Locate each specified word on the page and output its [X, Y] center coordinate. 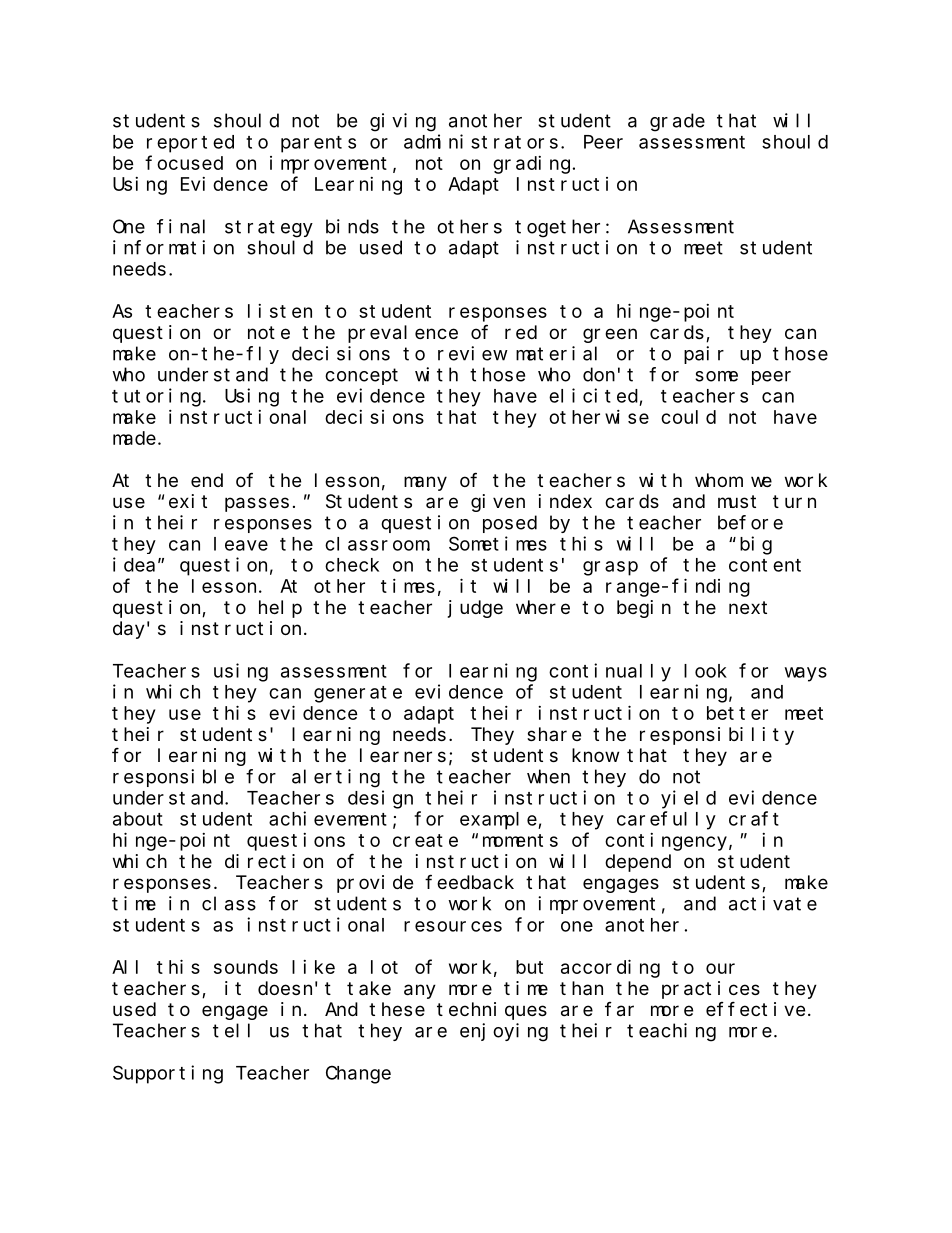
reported [190, 144]
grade [677, 122]
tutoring [156, 397]
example [499, 821]
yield [688, 799]
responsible [173, 778]
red [521, 332]
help [280, 609]
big [756, 545]
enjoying [504, 1032]
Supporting [168, 1074]
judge [475, 609]
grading [531, 165]
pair [704, 355]
